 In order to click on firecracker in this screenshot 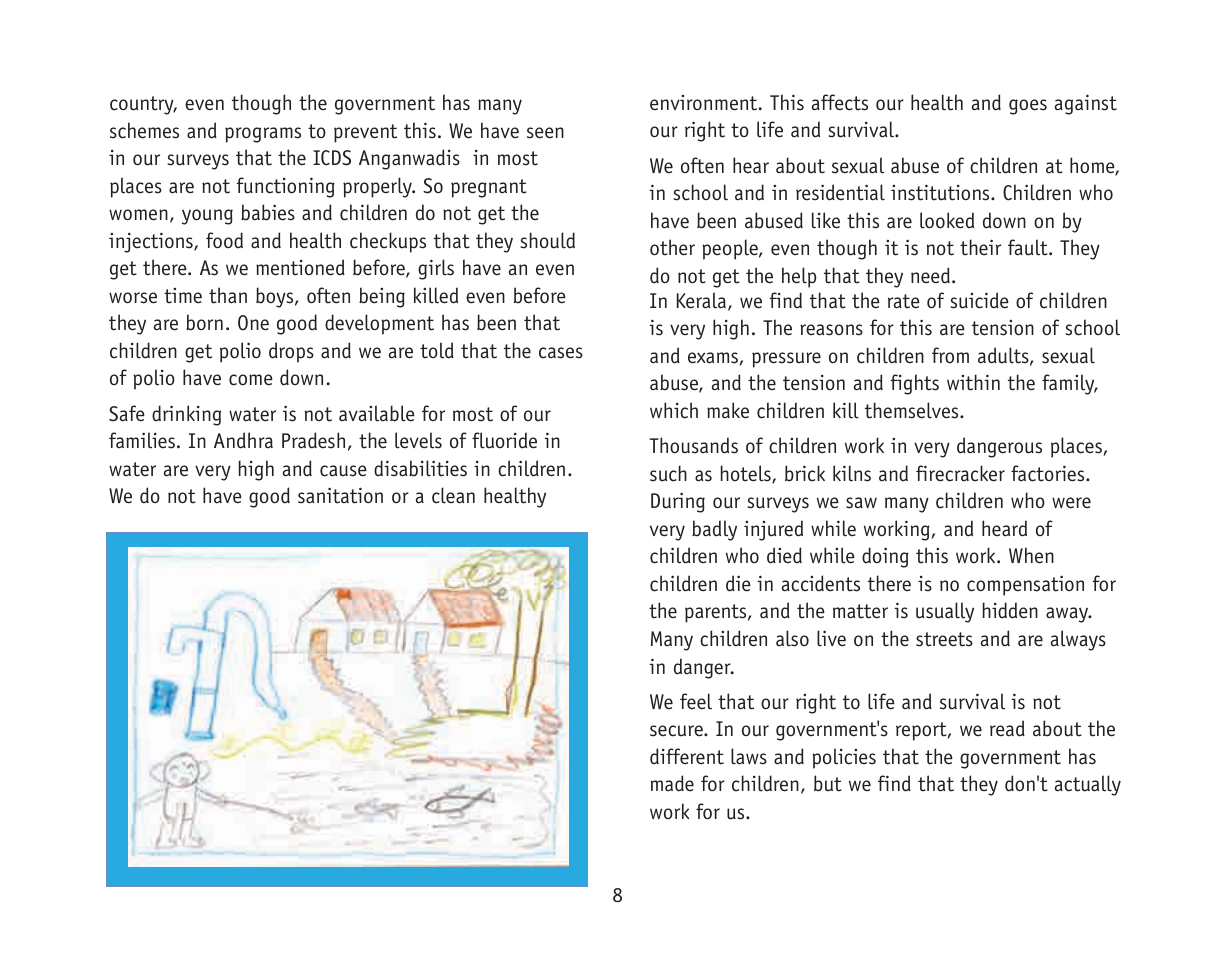, I will do `click(960, 473)`.
